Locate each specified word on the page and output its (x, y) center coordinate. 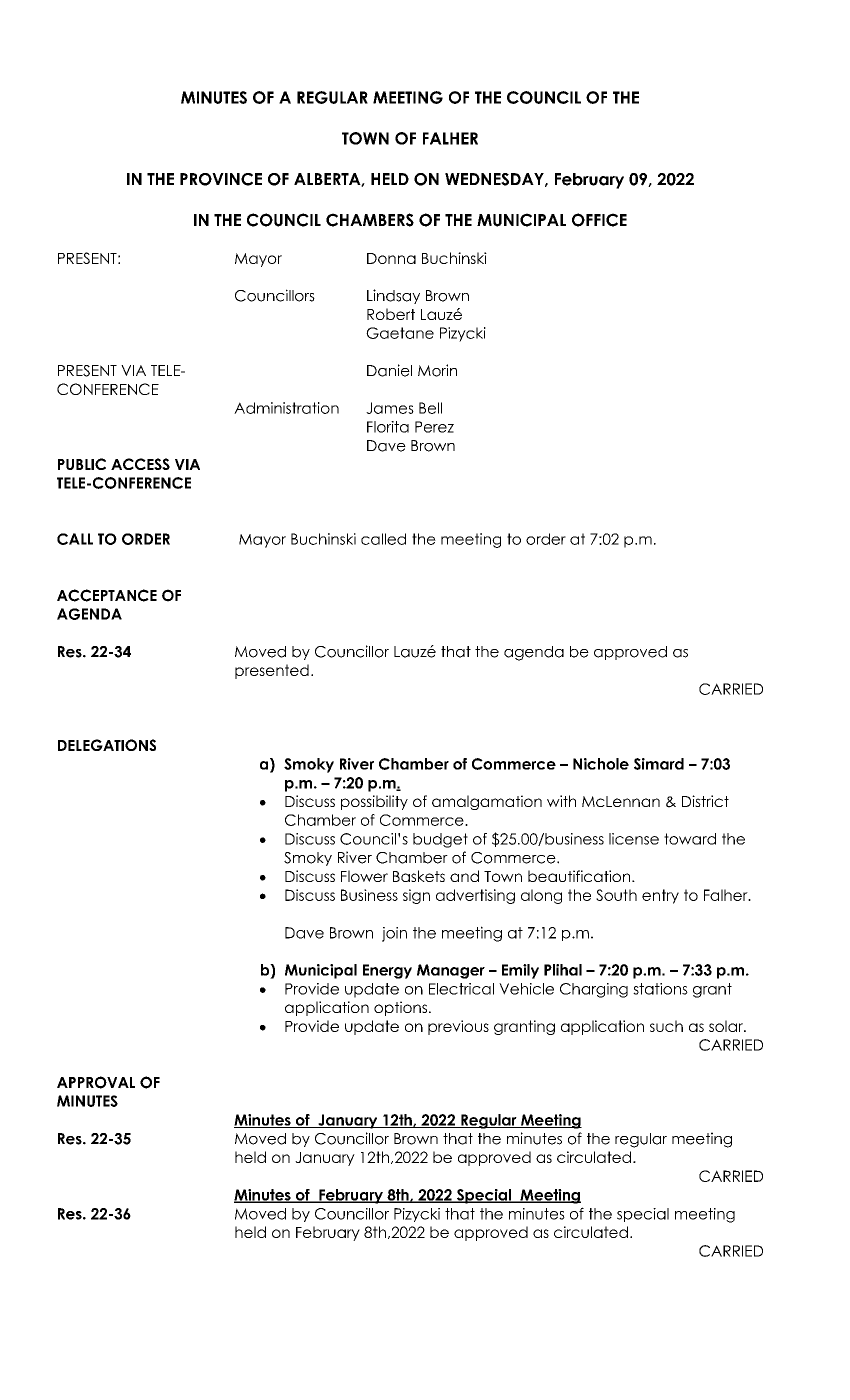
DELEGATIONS (107, 745)
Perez (434, 427)
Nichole (601, 764)
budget (440, 840)
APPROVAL (96, 1082)
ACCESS (140, 464)
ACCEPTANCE (107, 595)
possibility (374, 802)
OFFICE (599, 220)
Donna (391, 258)
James (390, 408)
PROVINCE (221, 179)
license (634, 839)
